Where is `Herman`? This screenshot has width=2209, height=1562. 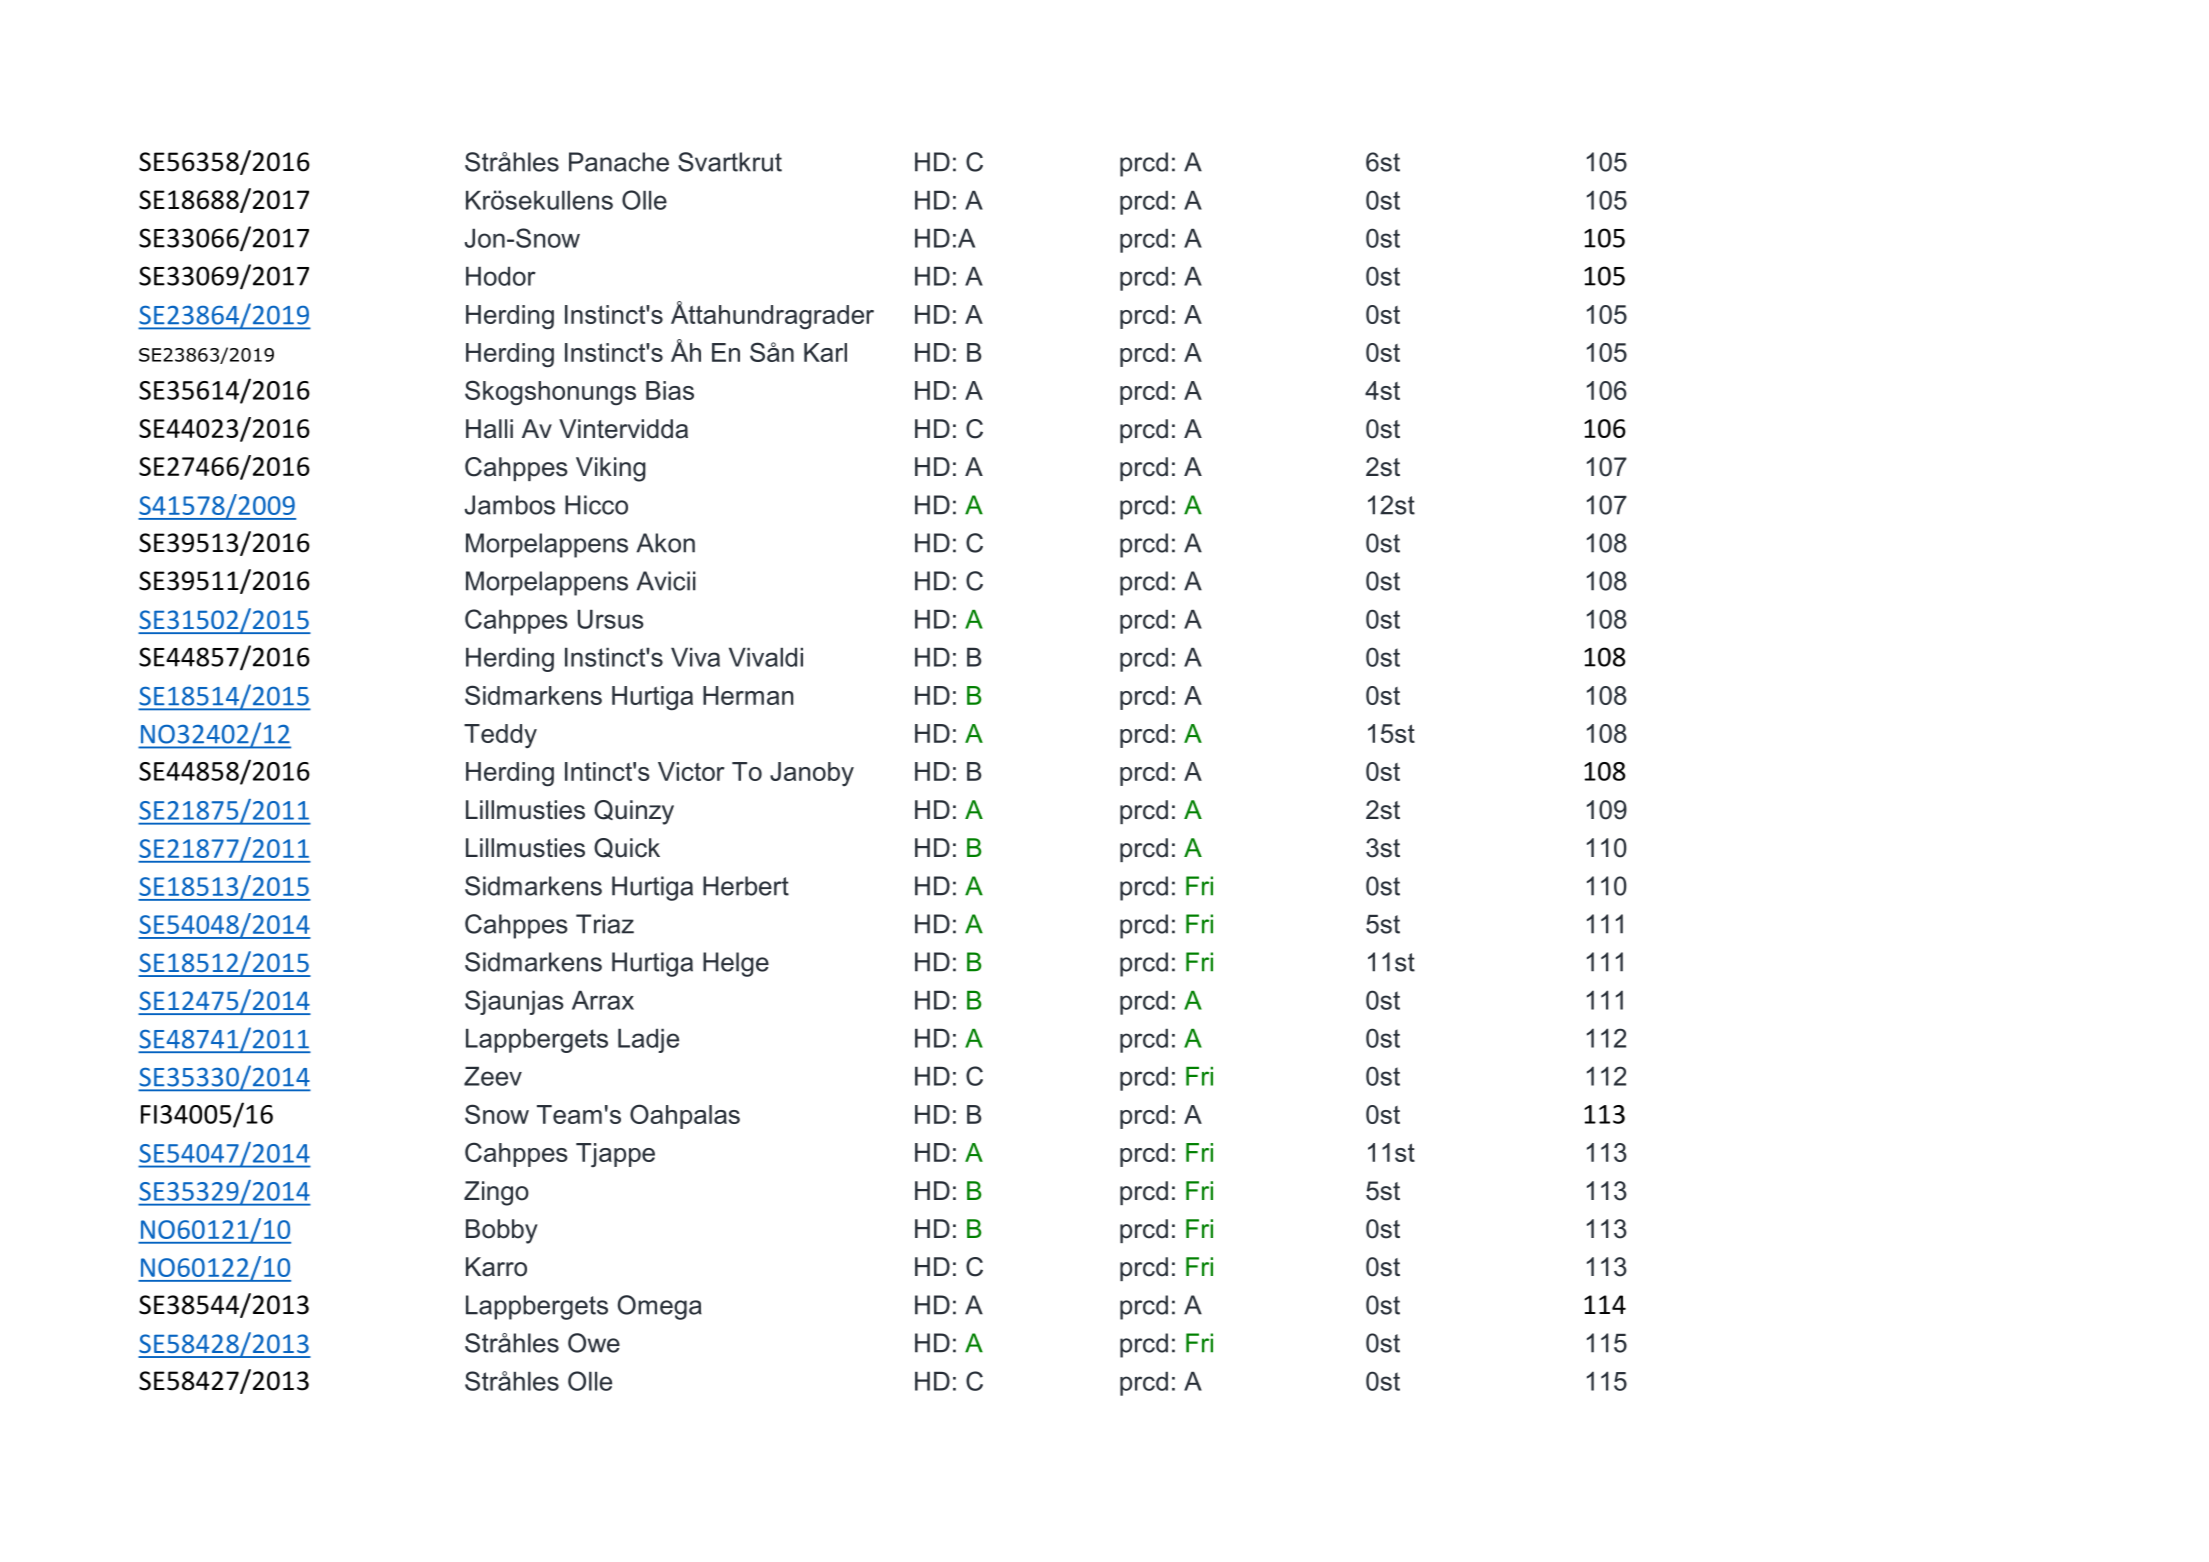
Herman is located at coordinates (748, 695).
